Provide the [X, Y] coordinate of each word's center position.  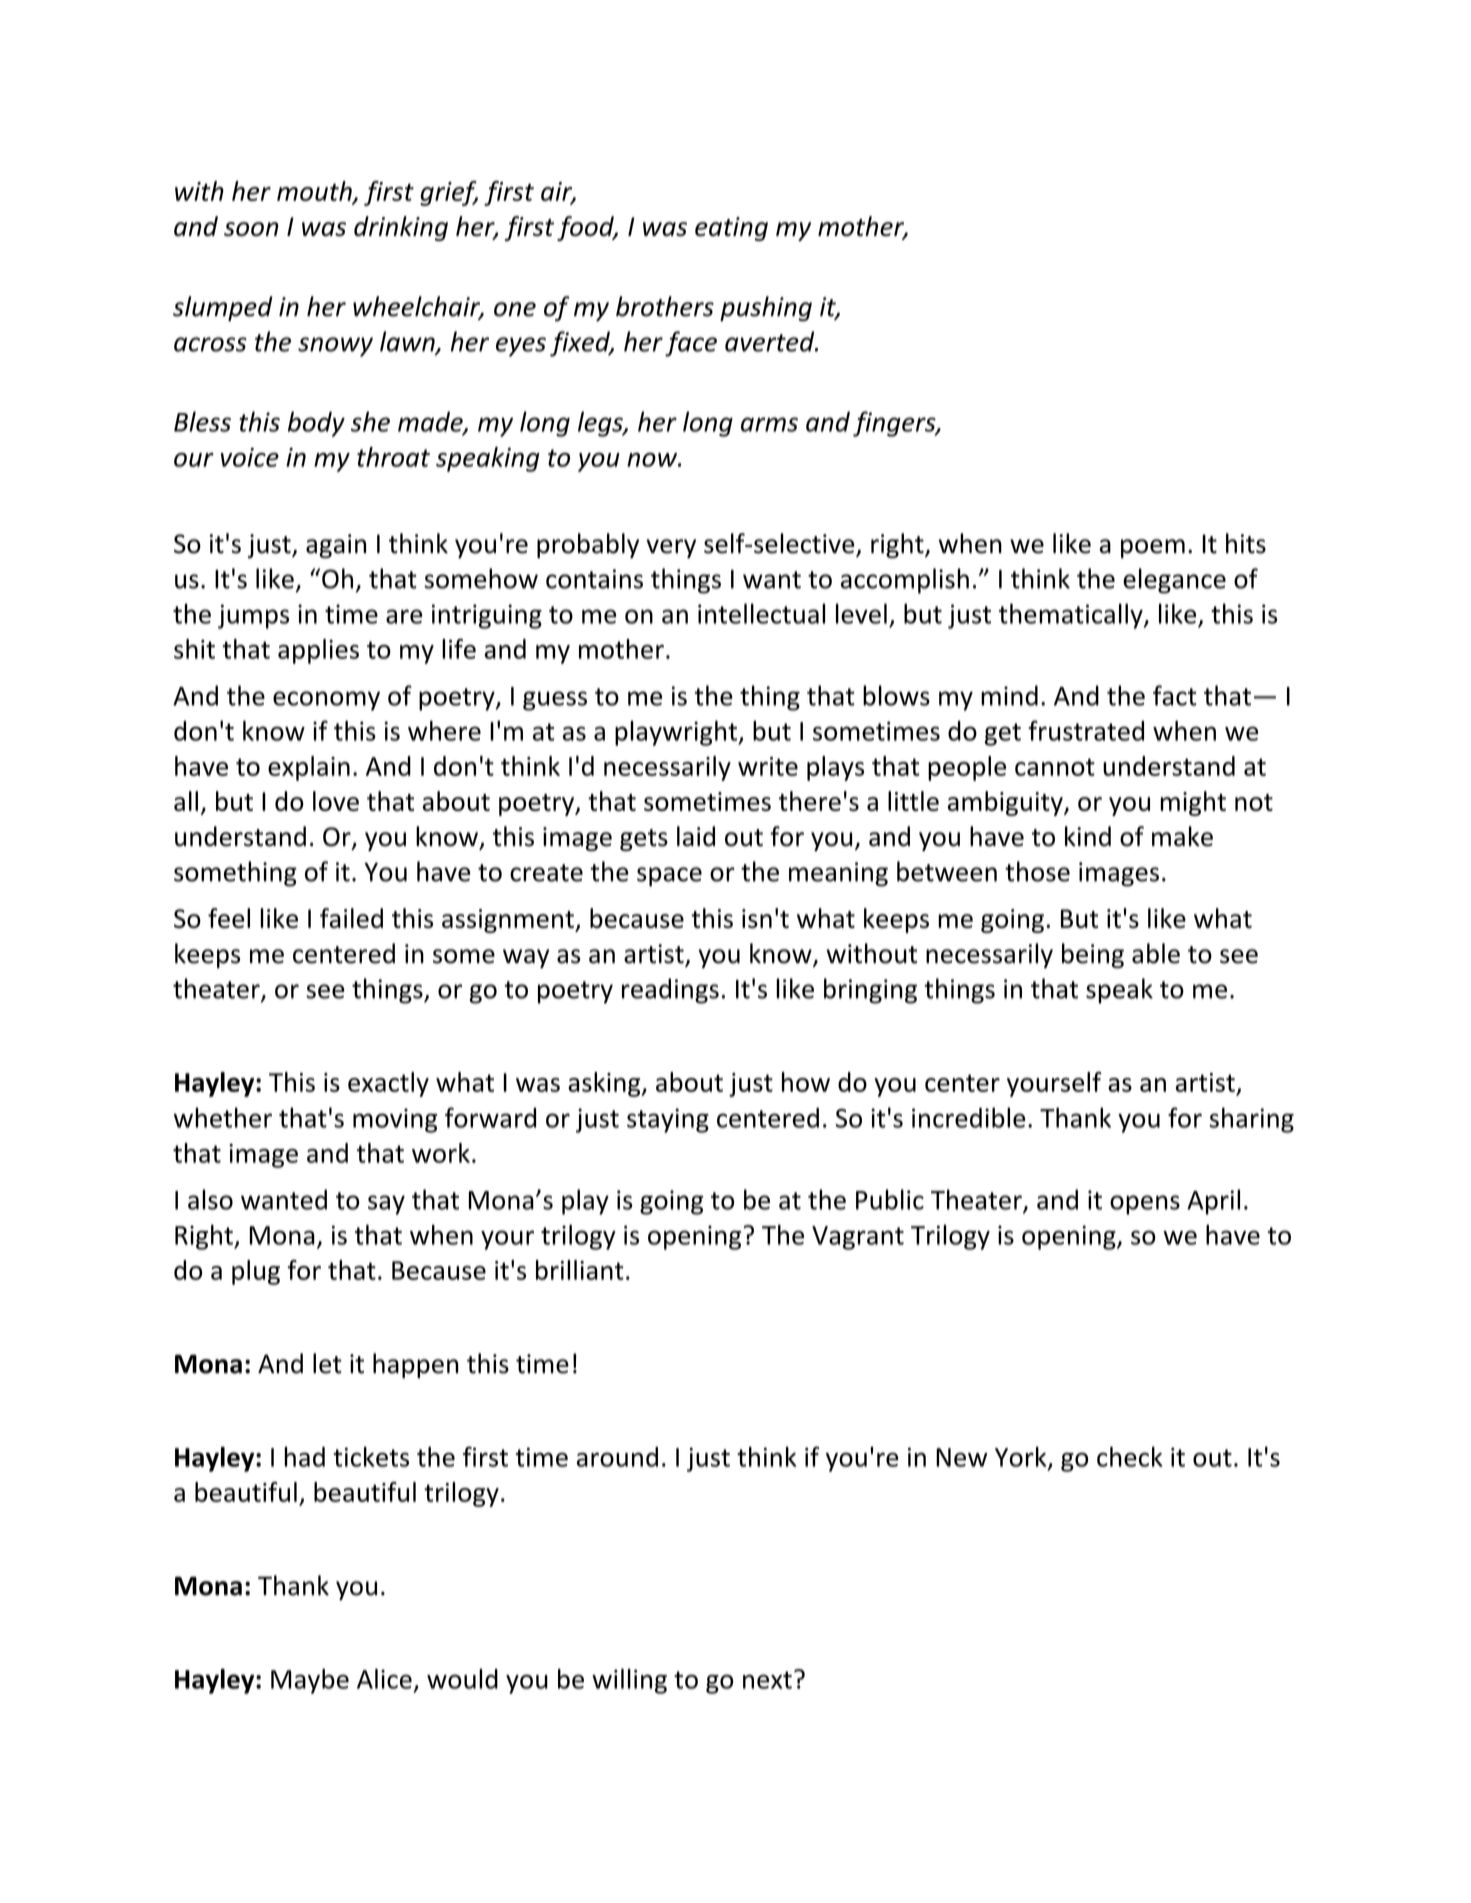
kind [1088, 836]
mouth [315, 192]
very [671, 548]
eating [731, 229]
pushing [766, 308]
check [1130, 1457]
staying [668, 1120]
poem [1153, 548]
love [336, 801]
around [617, 1457]
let [327, 1363]
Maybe [310, 1681]
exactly [388, 1084]
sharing [1251, 1120]
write [768, 766]
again [336, 546]
